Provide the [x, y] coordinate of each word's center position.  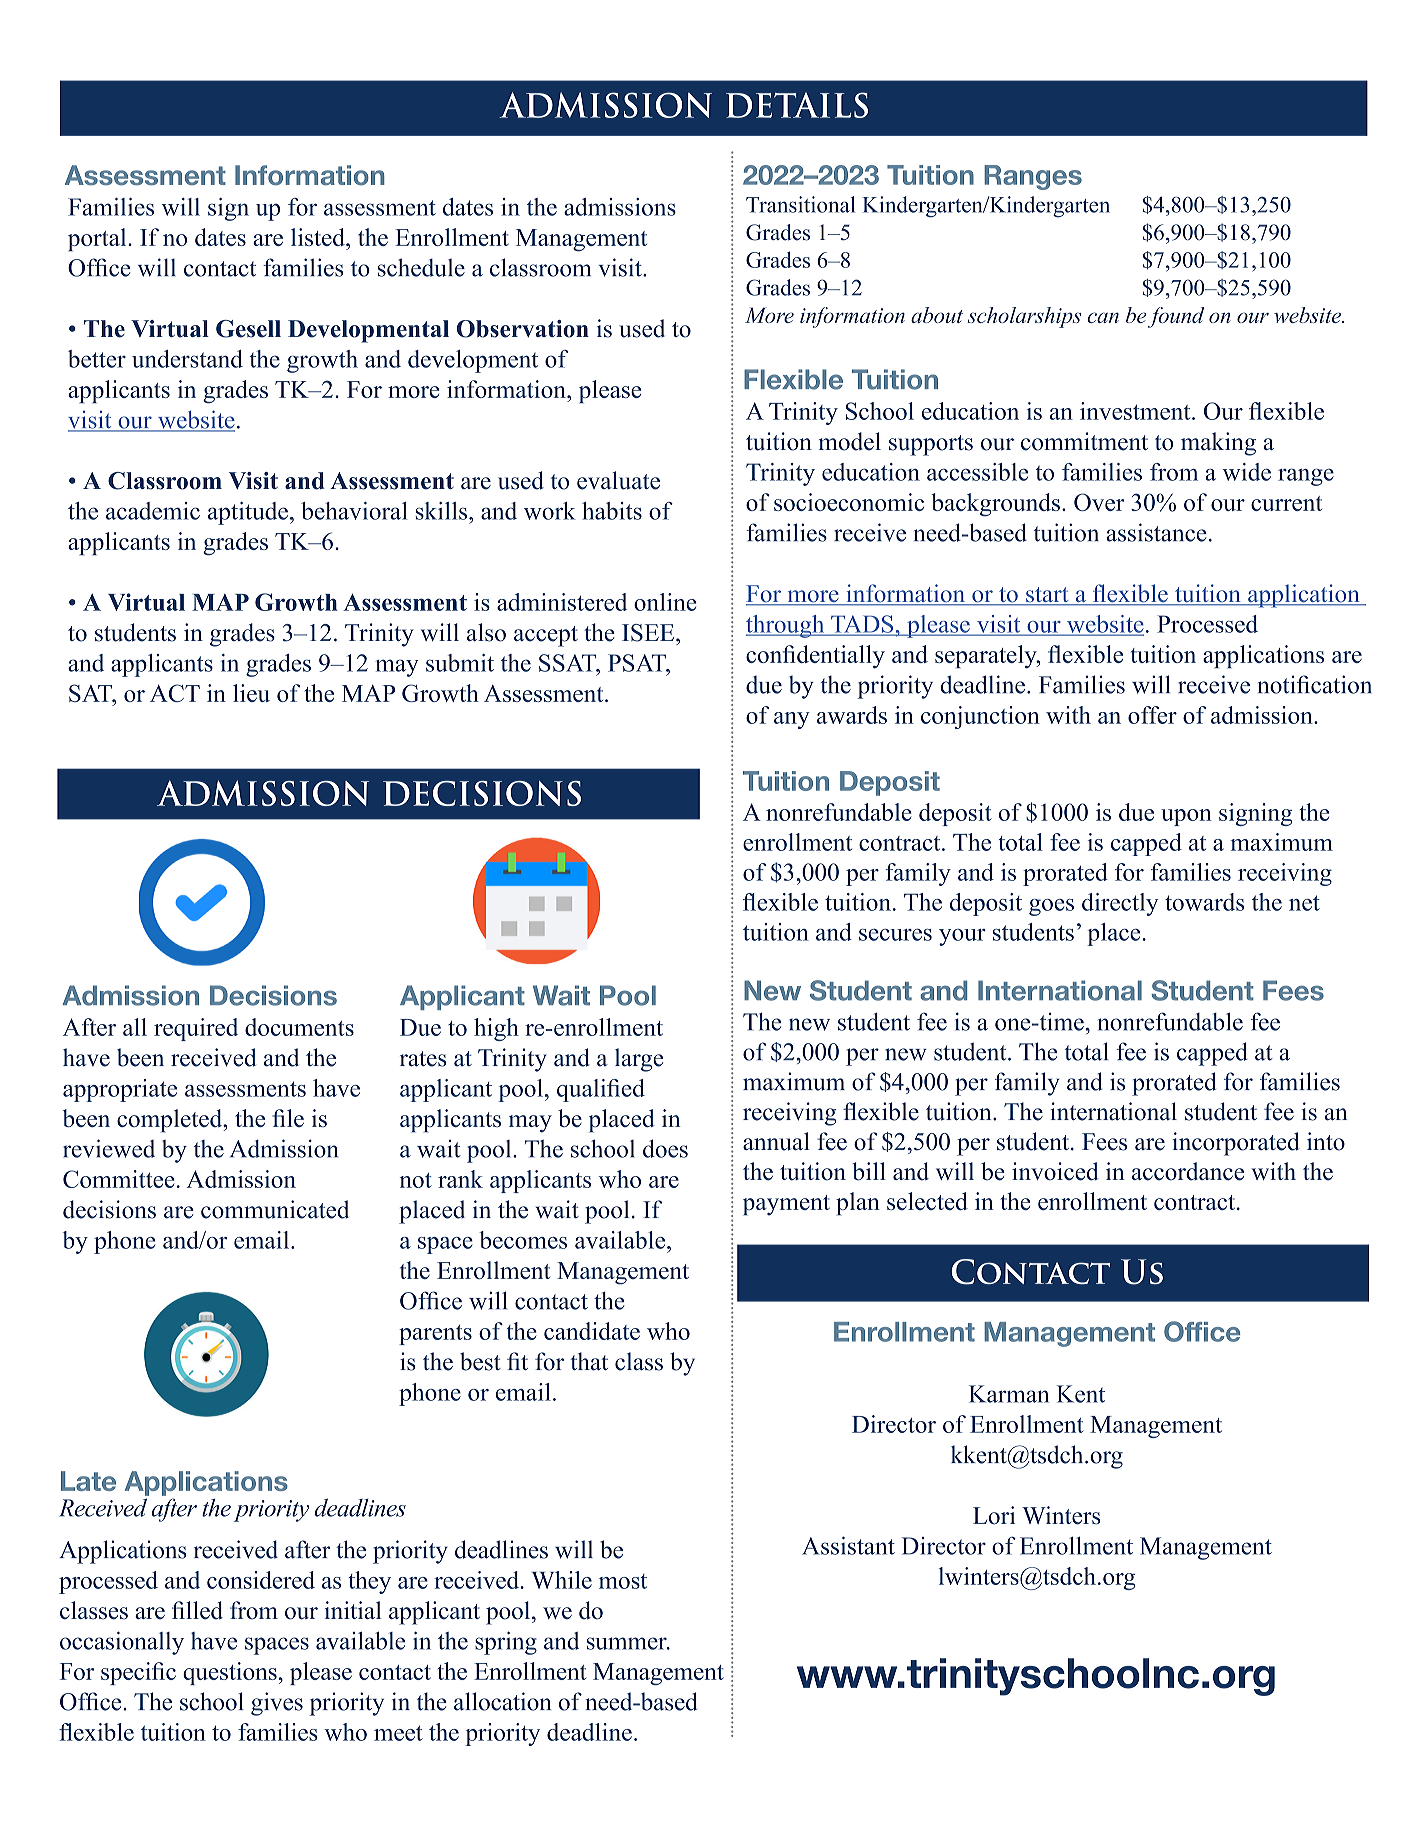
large [639, 1060]
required [196, 1029]
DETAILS [797, 105]
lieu [251, 693]
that [589, 1361]
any [792, 720]
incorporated [1236, 1144]
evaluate [618, 480]
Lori [994, 1515]
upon [1186, 817]
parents [435, 1335]
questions [230, 1673]
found [1176, 317]
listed [319, 237]
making [1218, 444]
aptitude [248, 513]
